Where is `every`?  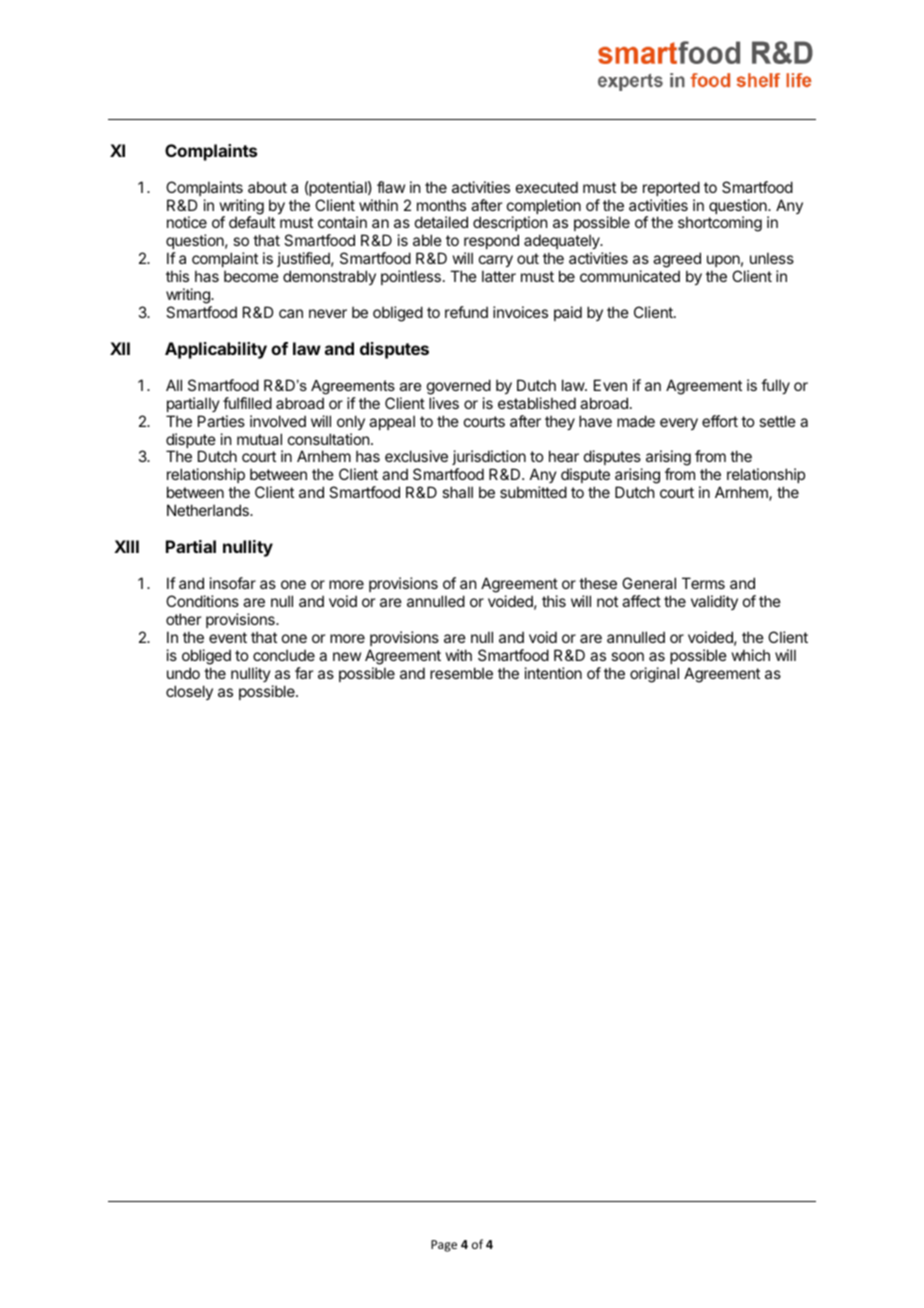 every is located at coordinates (679, 424).
